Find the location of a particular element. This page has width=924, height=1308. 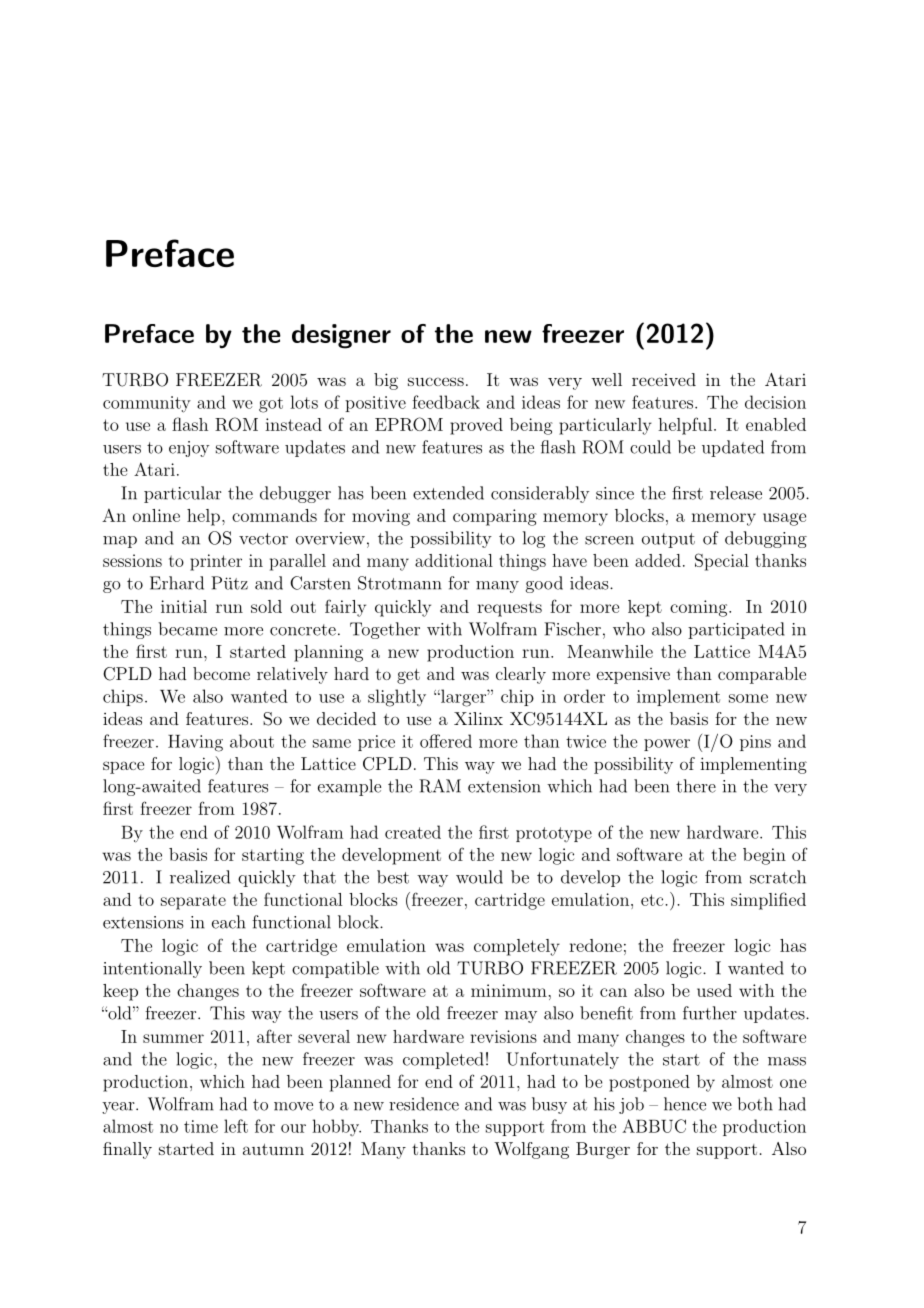

realized is located at coordinates (200, 877).
